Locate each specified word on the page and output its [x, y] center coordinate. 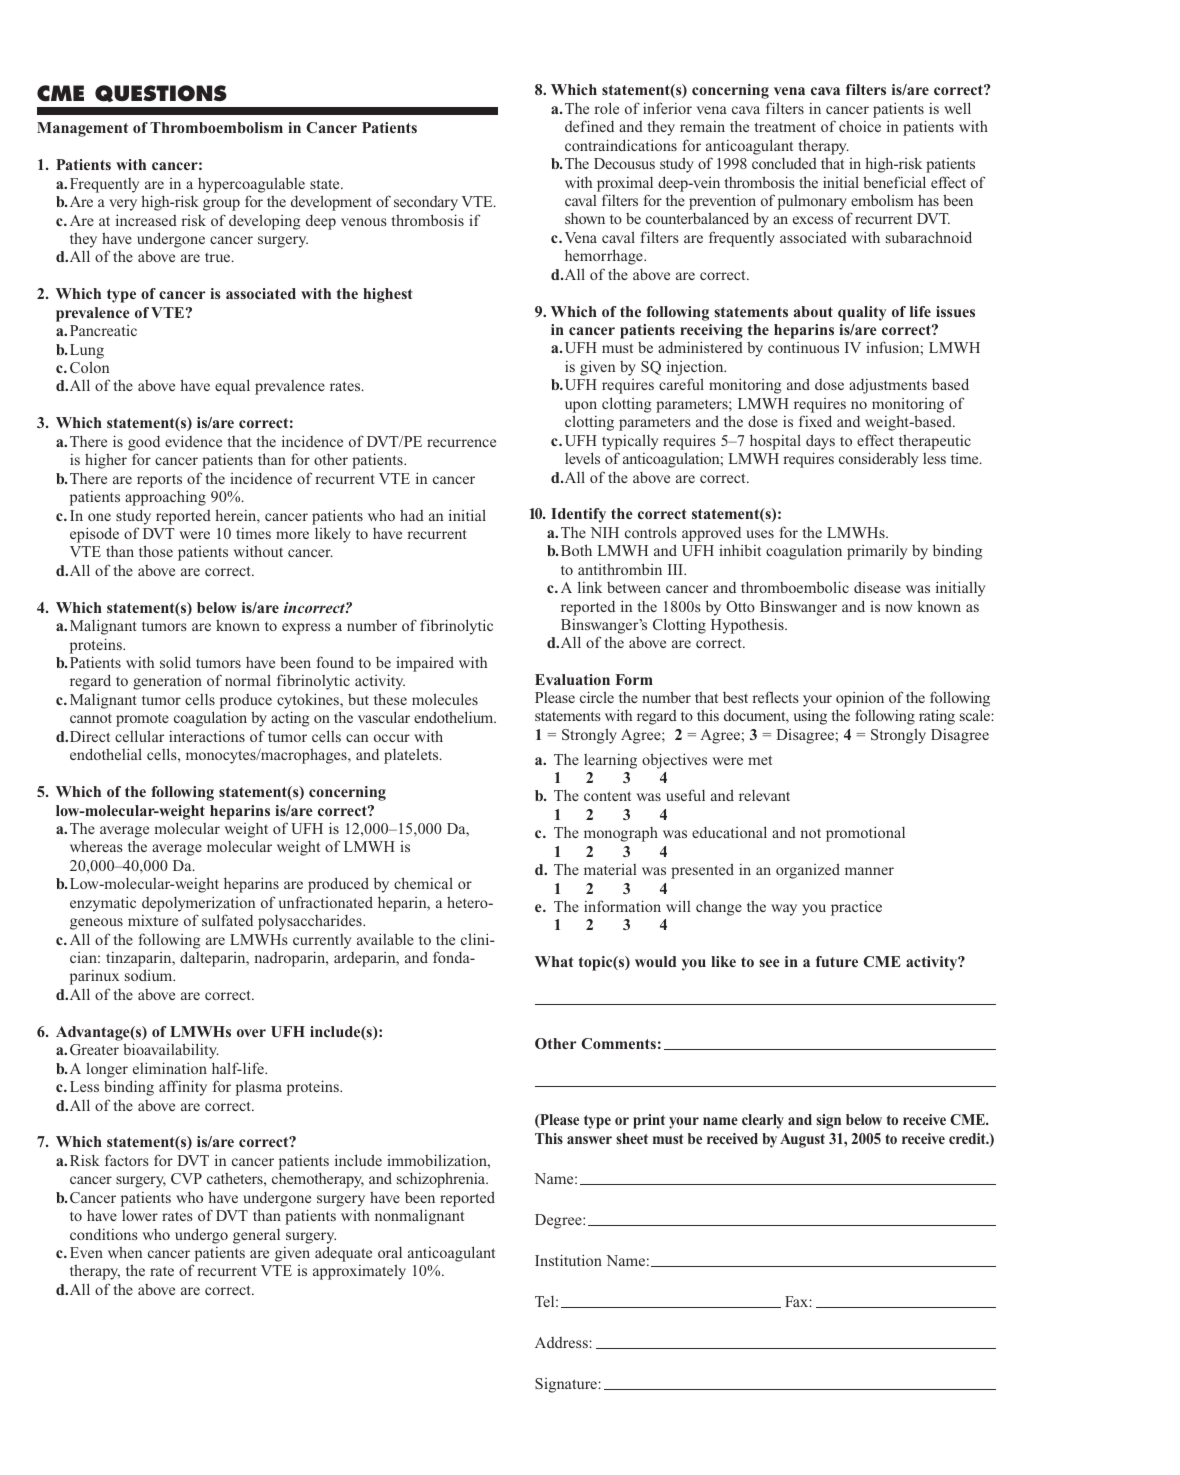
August [802, 1140]
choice [860, 126]
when [125, 1252]
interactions [207, 736]
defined [589, 126]
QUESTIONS [161, 93]
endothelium [455, 717]
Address [562, 1342]
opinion [860, 699]
